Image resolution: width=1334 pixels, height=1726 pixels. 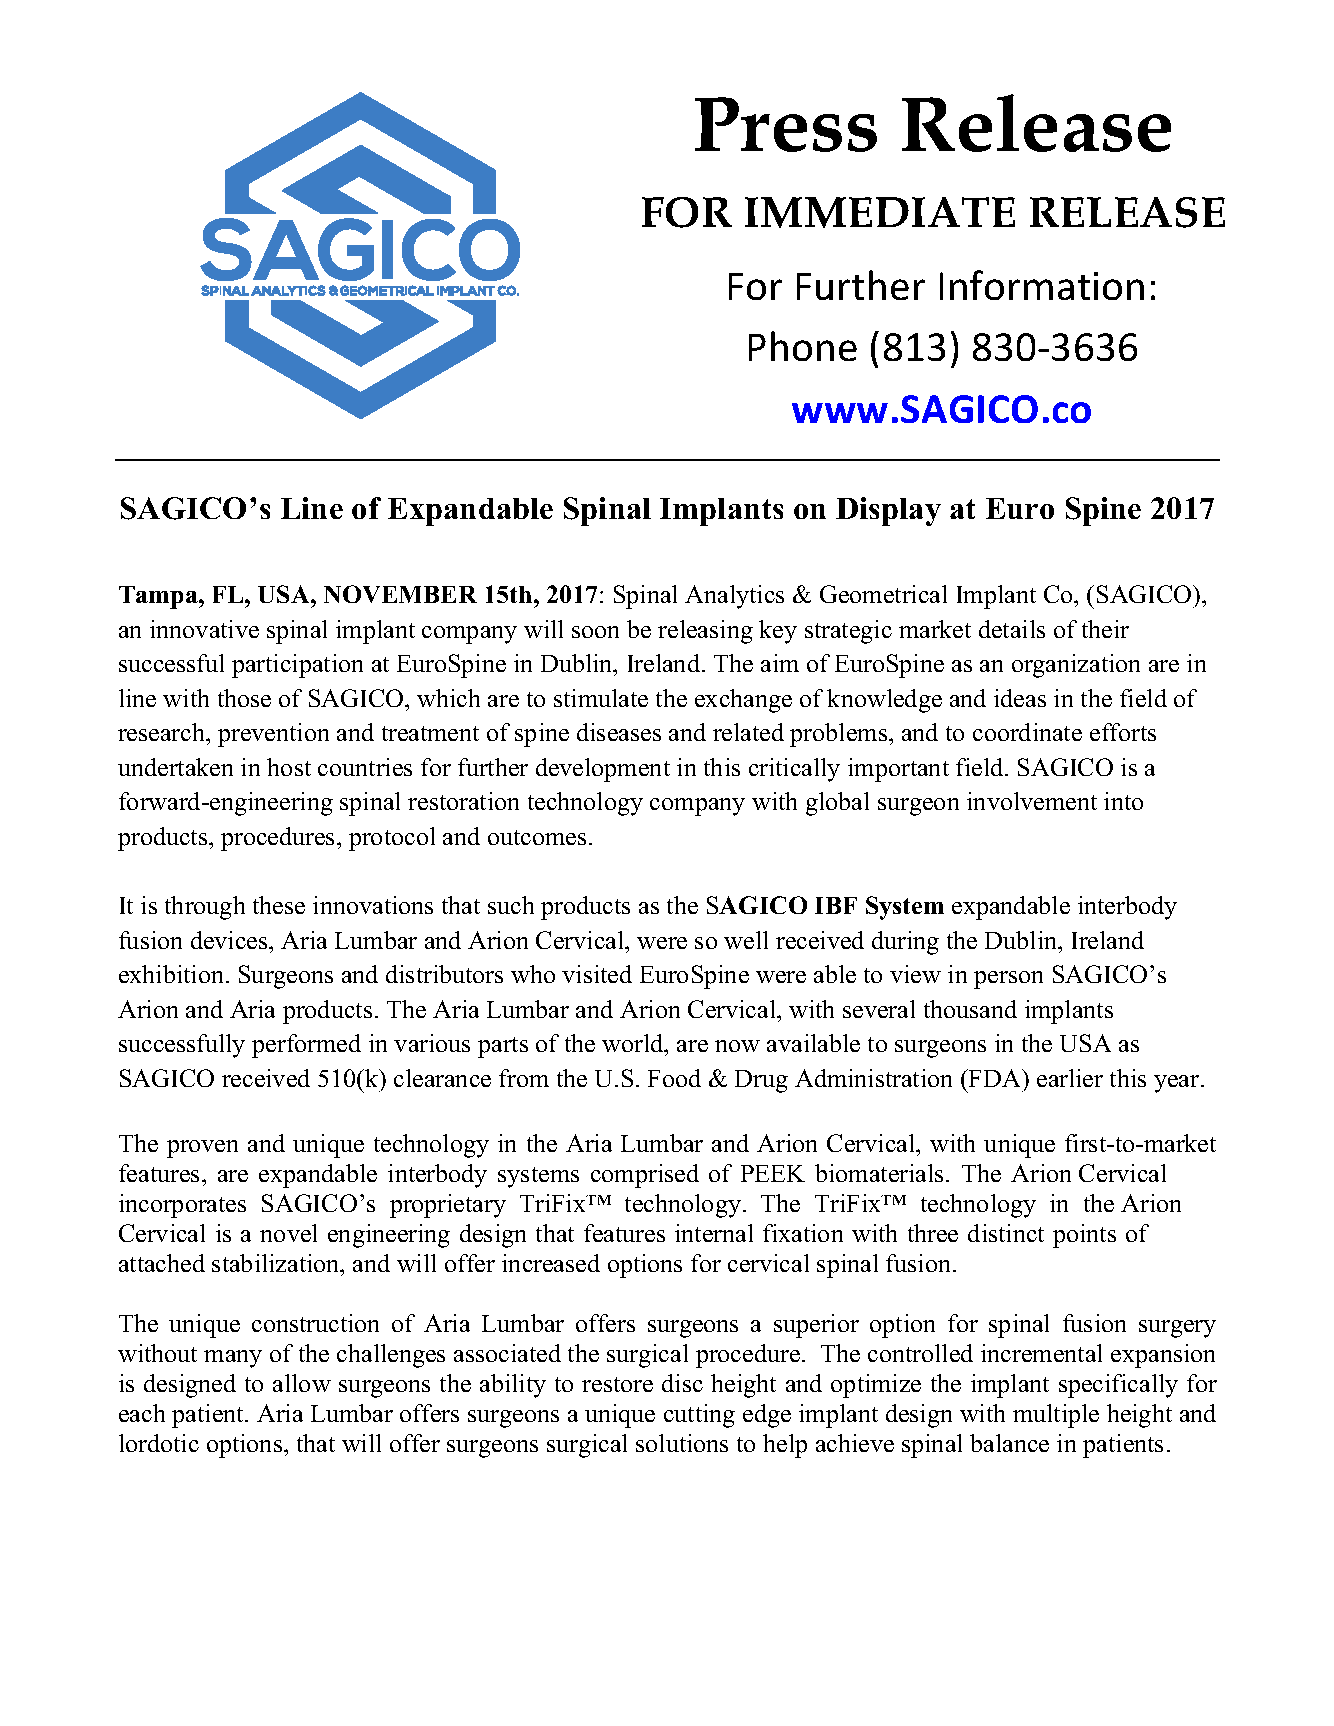 I want to click on development, so click(x=603, y=770).
